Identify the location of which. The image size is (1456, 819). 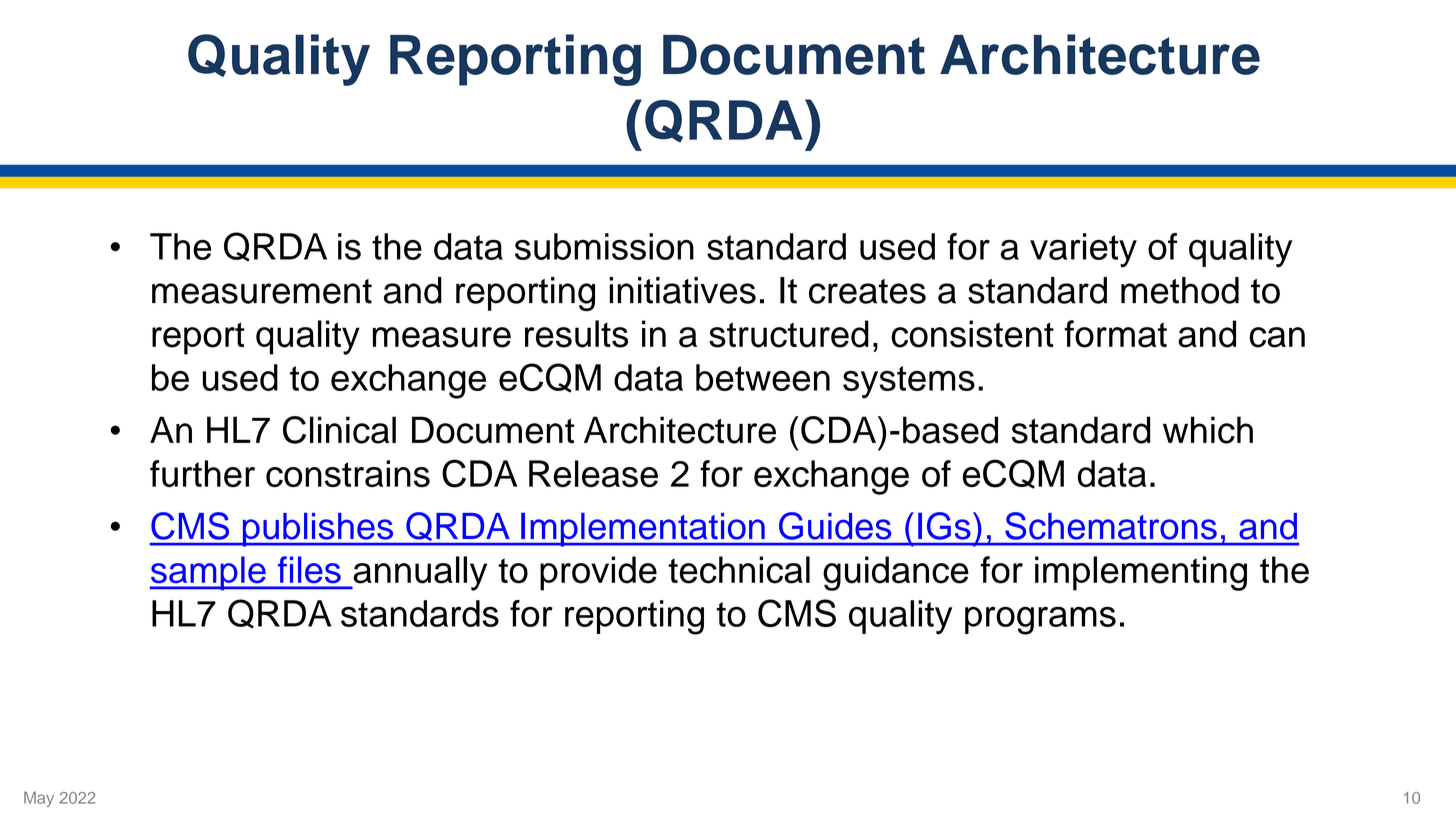
(1208, 430).
